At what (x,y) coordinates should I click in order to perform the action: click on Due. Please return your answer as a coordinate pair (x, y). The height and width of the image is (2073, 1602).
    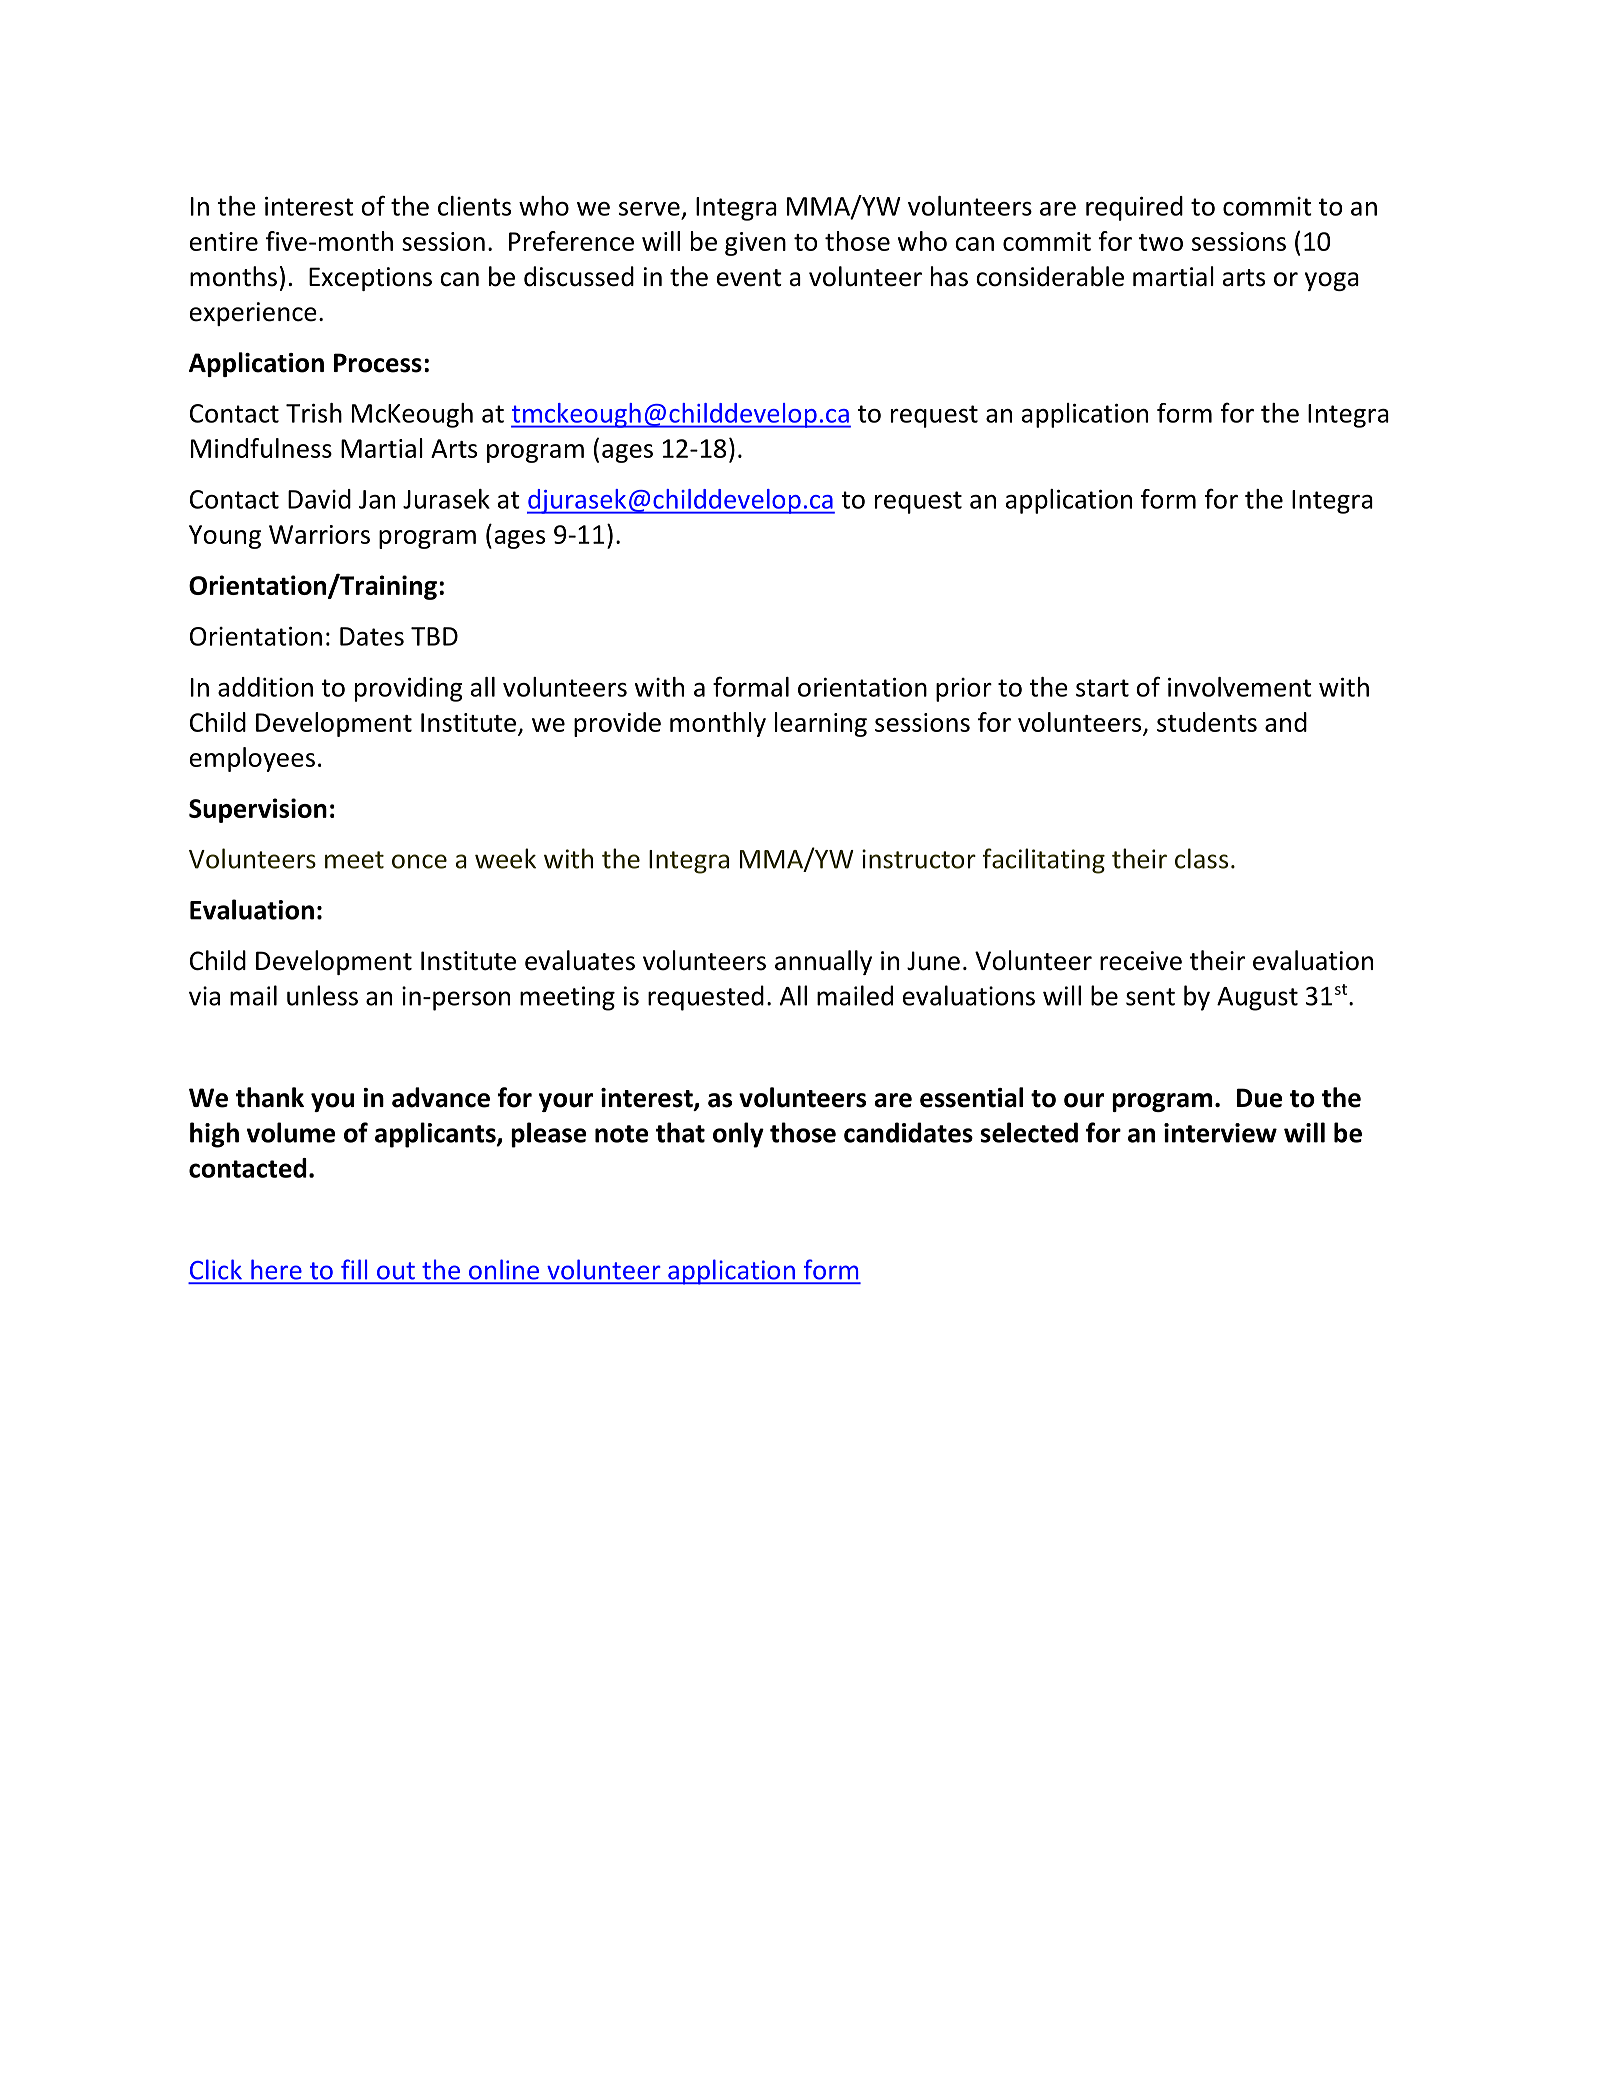
    Looking at the image, I should click on (1259, 1098).
